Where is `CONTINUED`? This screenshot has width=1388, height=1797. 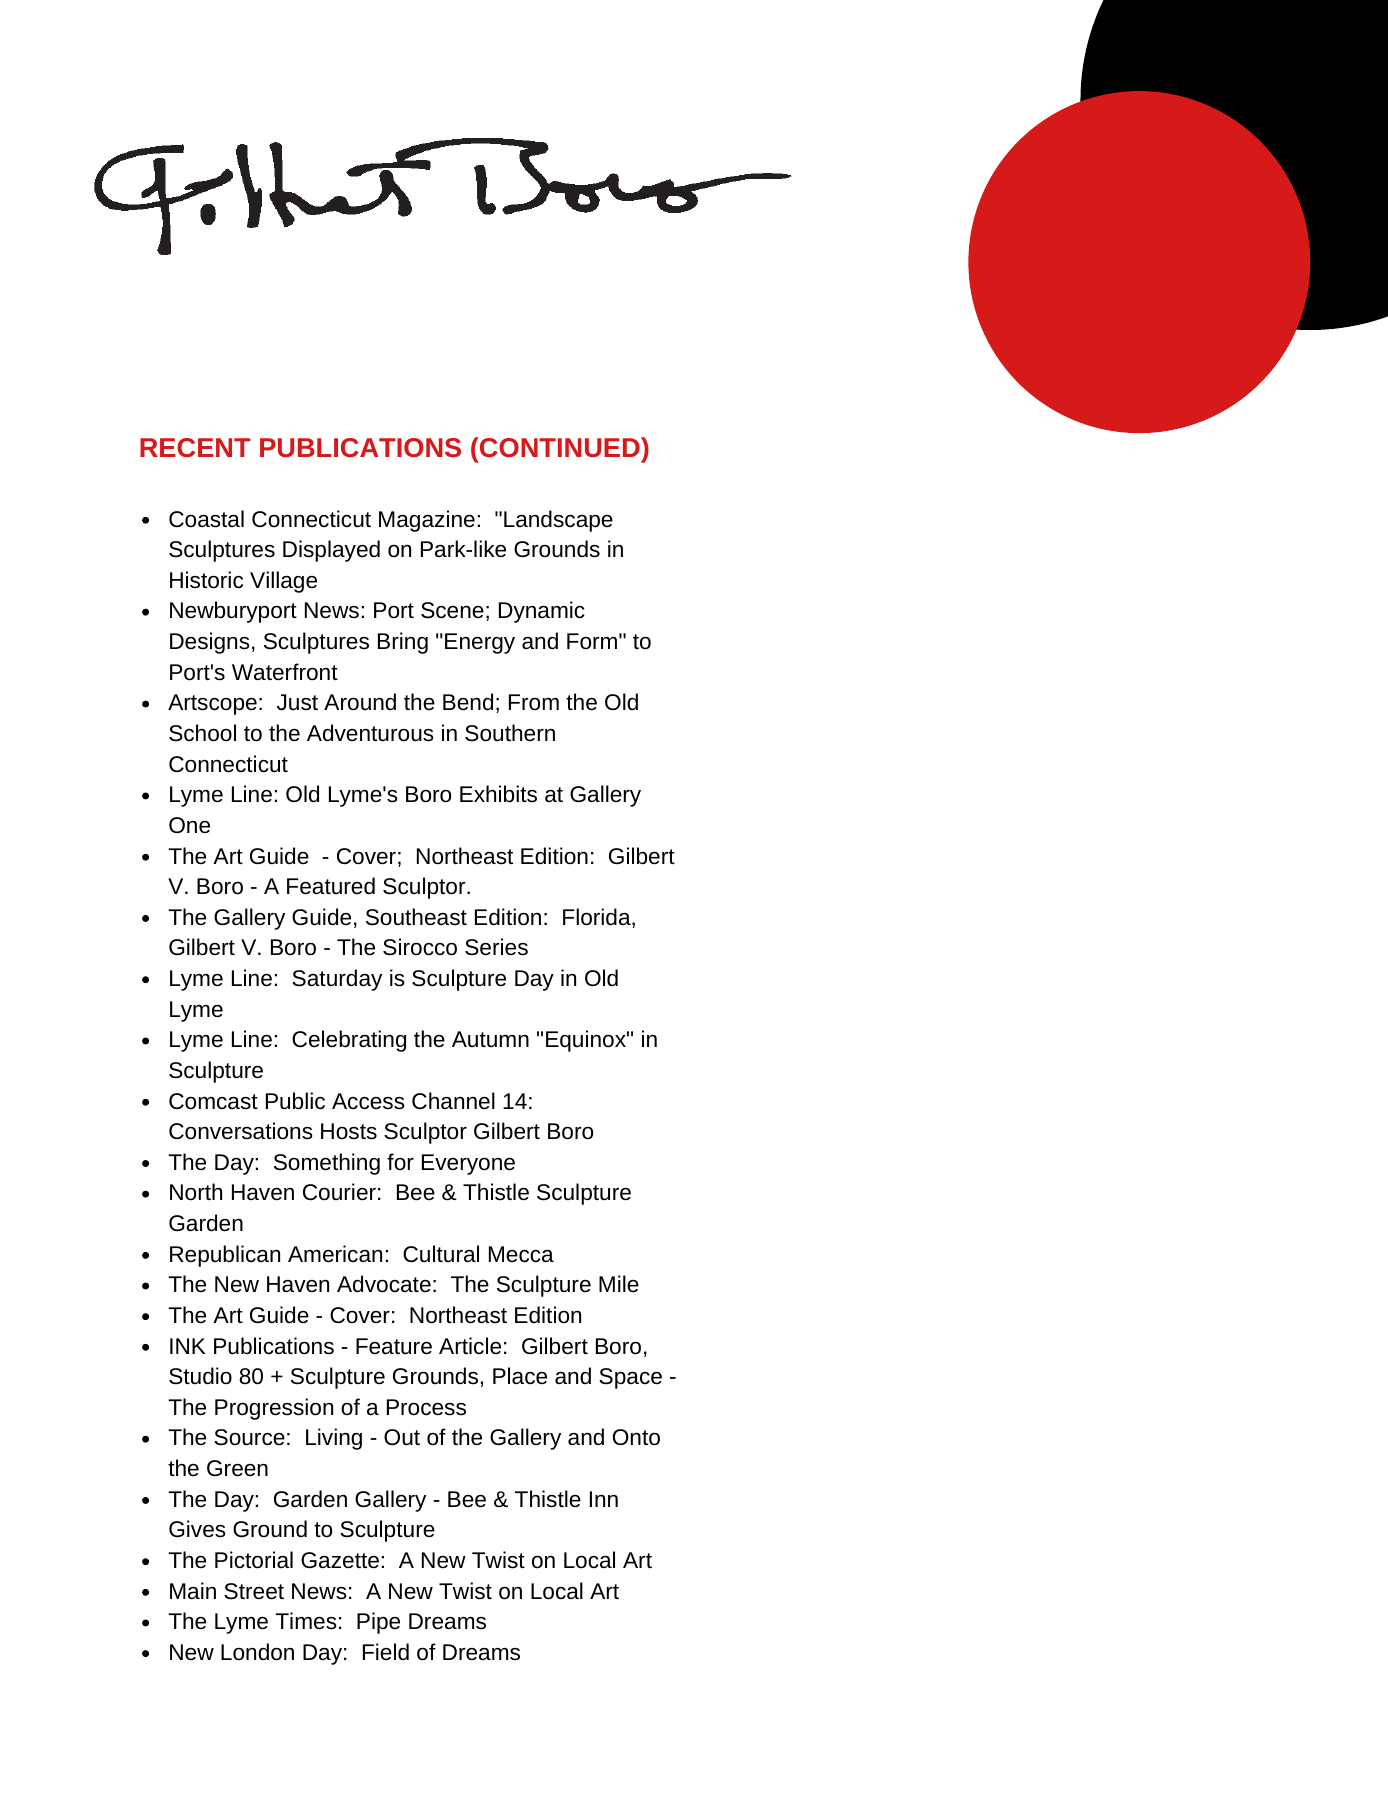
CONTINUED is located at coordinates (559, 447).
